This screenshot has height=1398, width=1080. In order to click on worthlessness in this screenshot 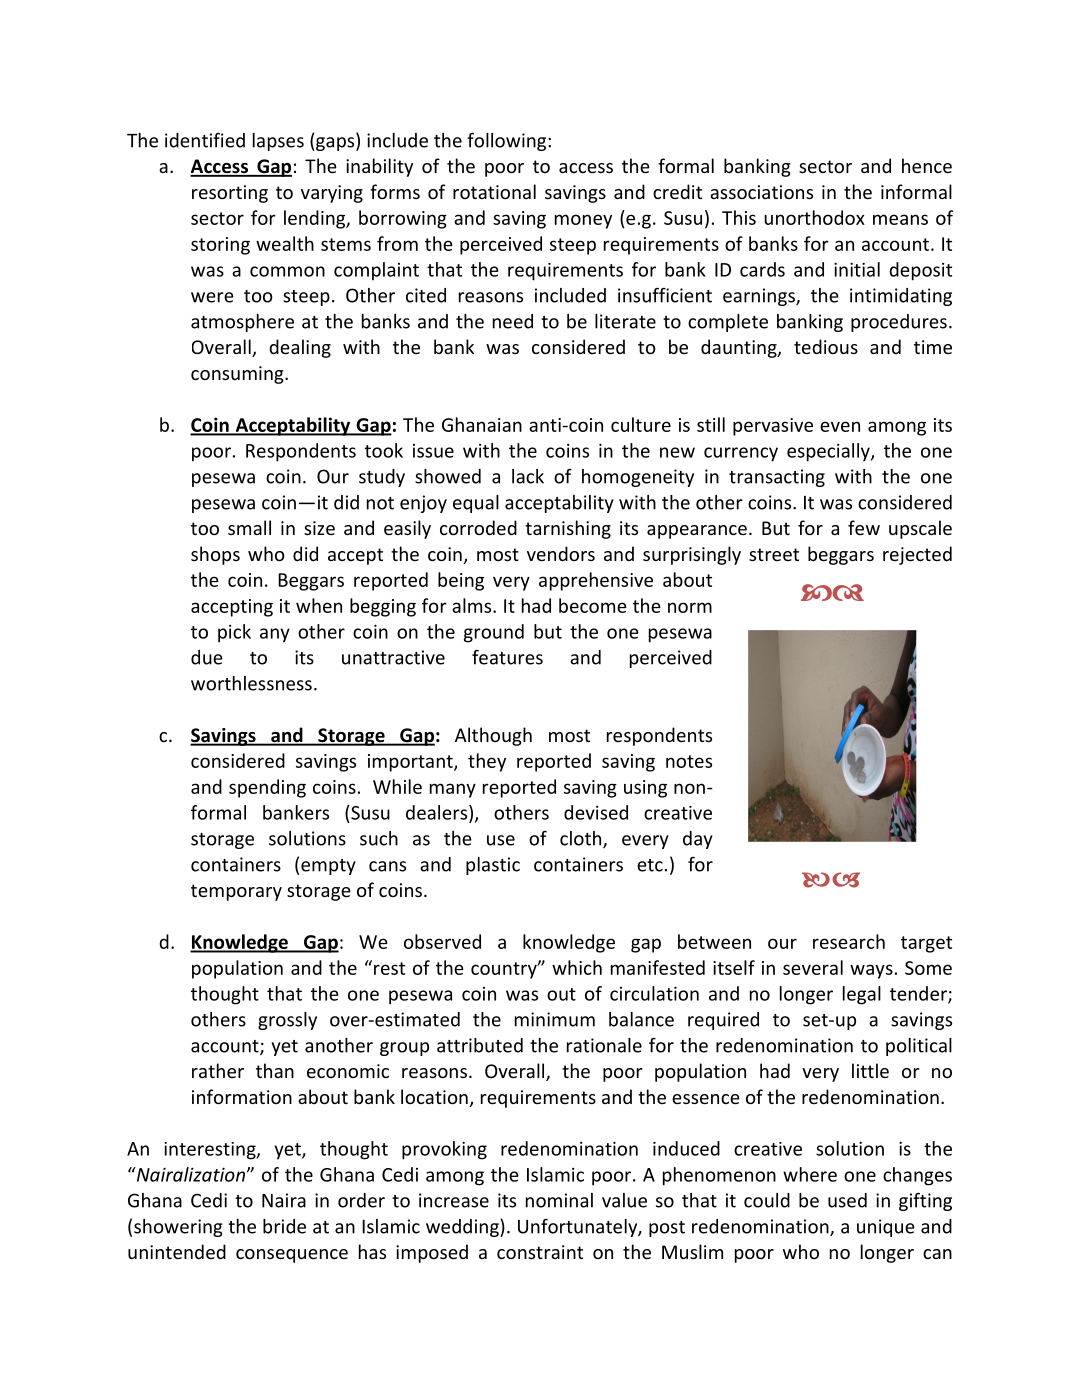, I will do `click(251, 683)`.
